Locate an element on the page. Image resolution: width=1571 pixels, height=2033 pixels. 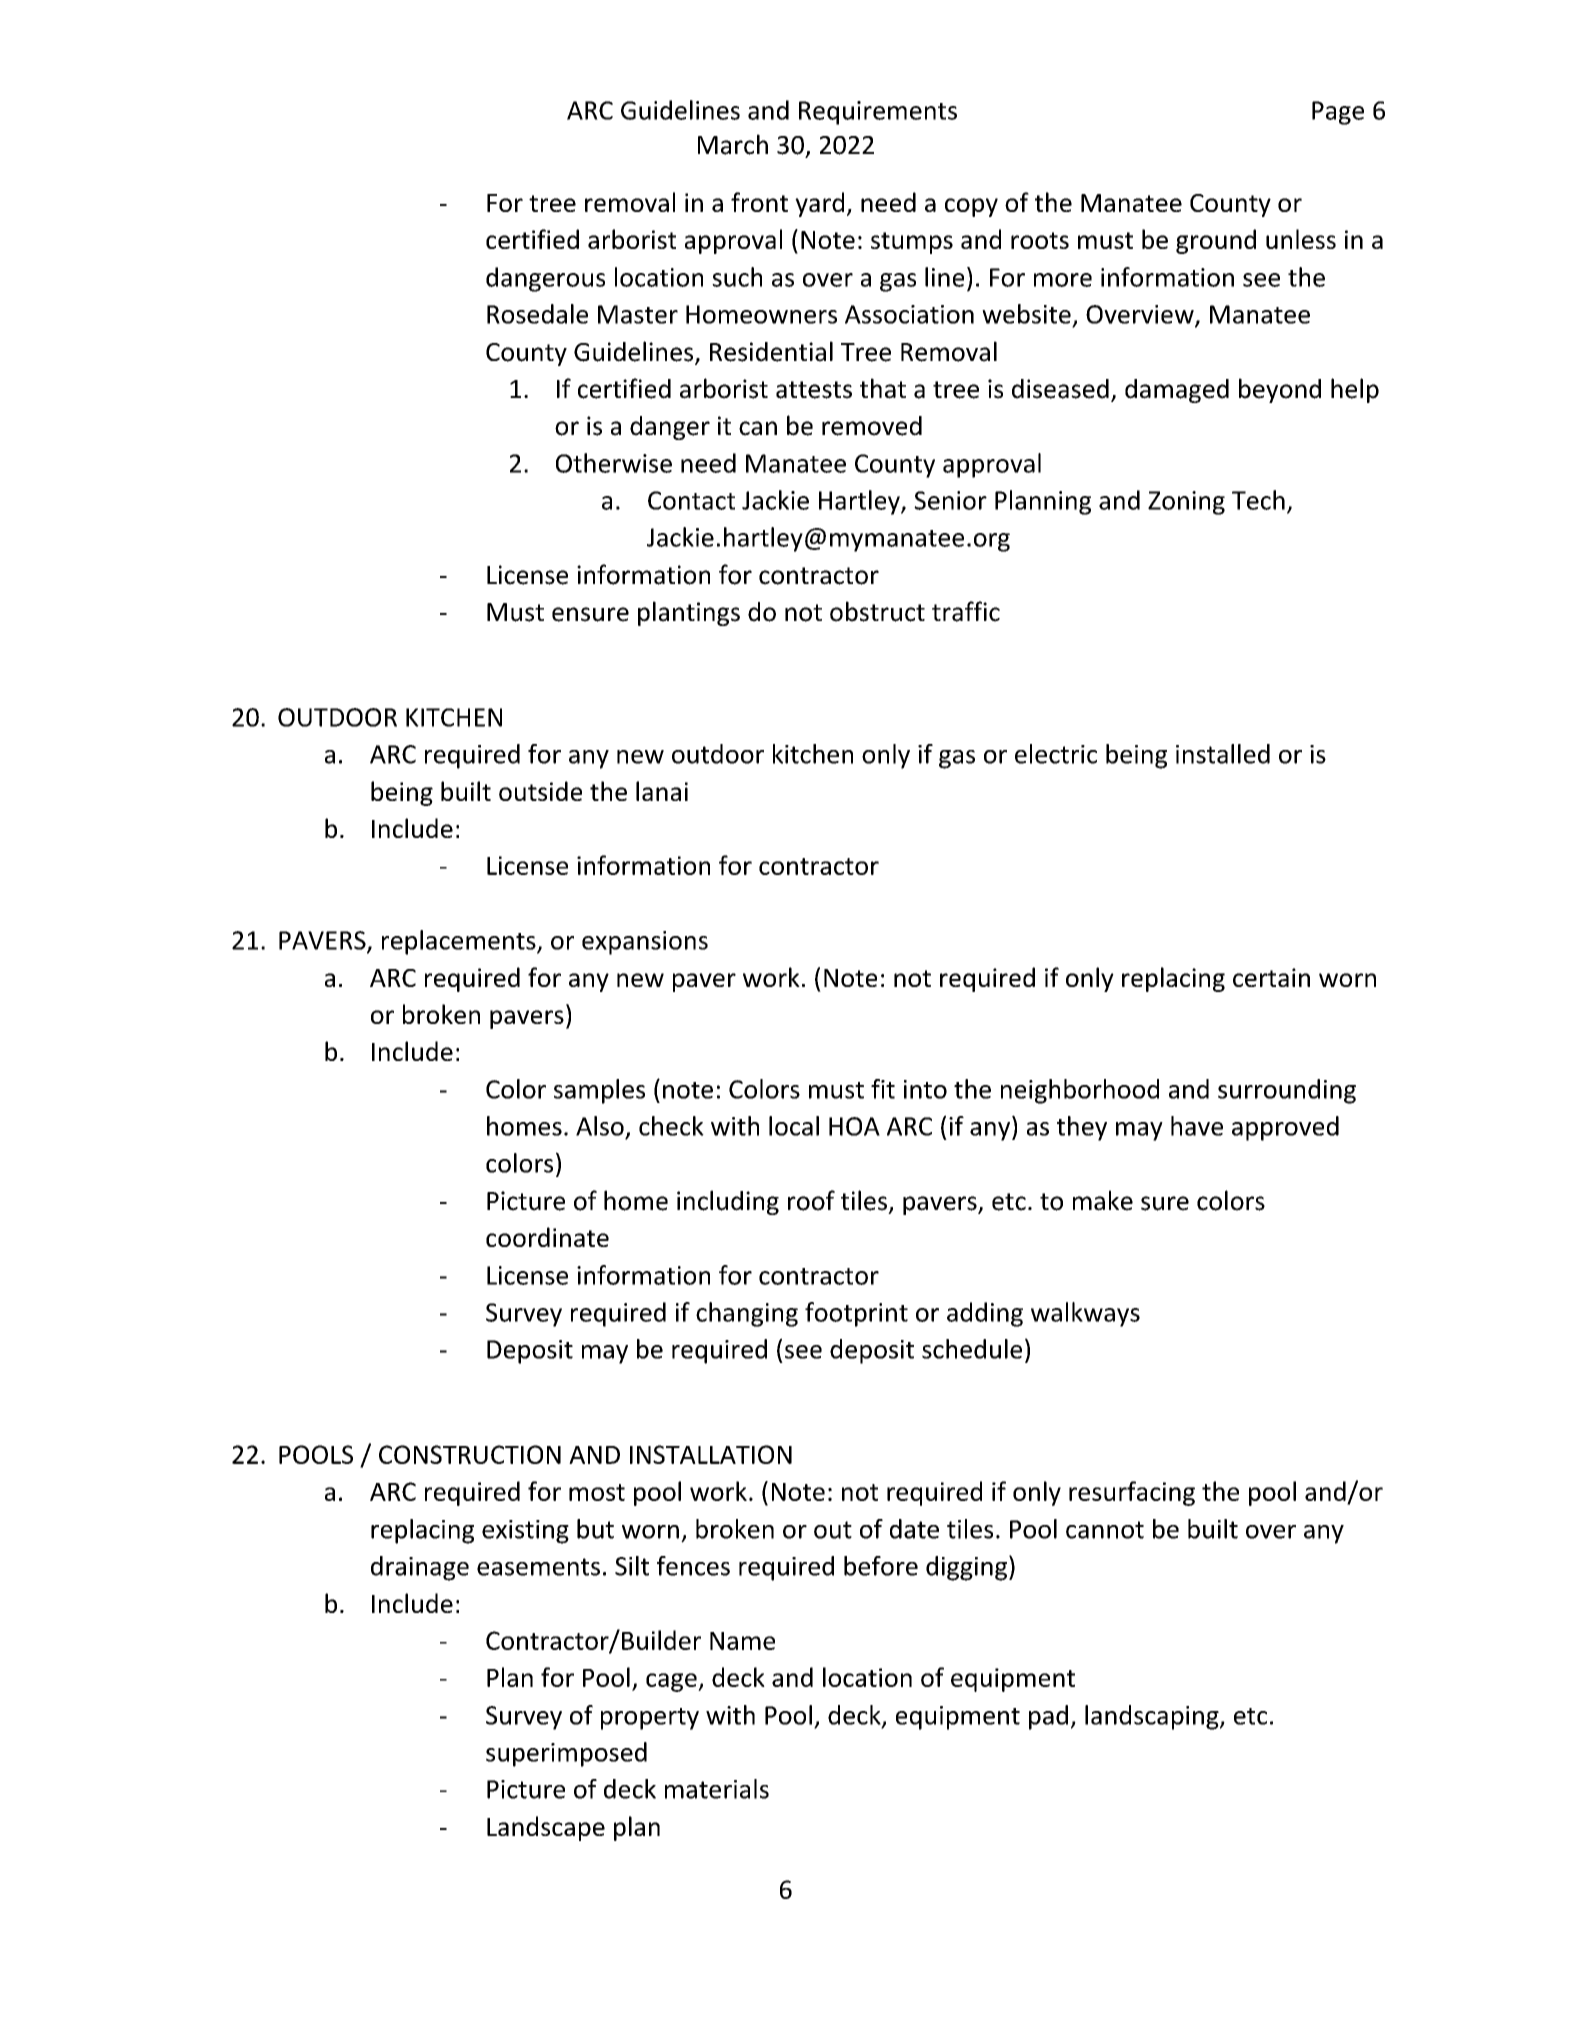
materials is located at coordinates (717, 1789).
